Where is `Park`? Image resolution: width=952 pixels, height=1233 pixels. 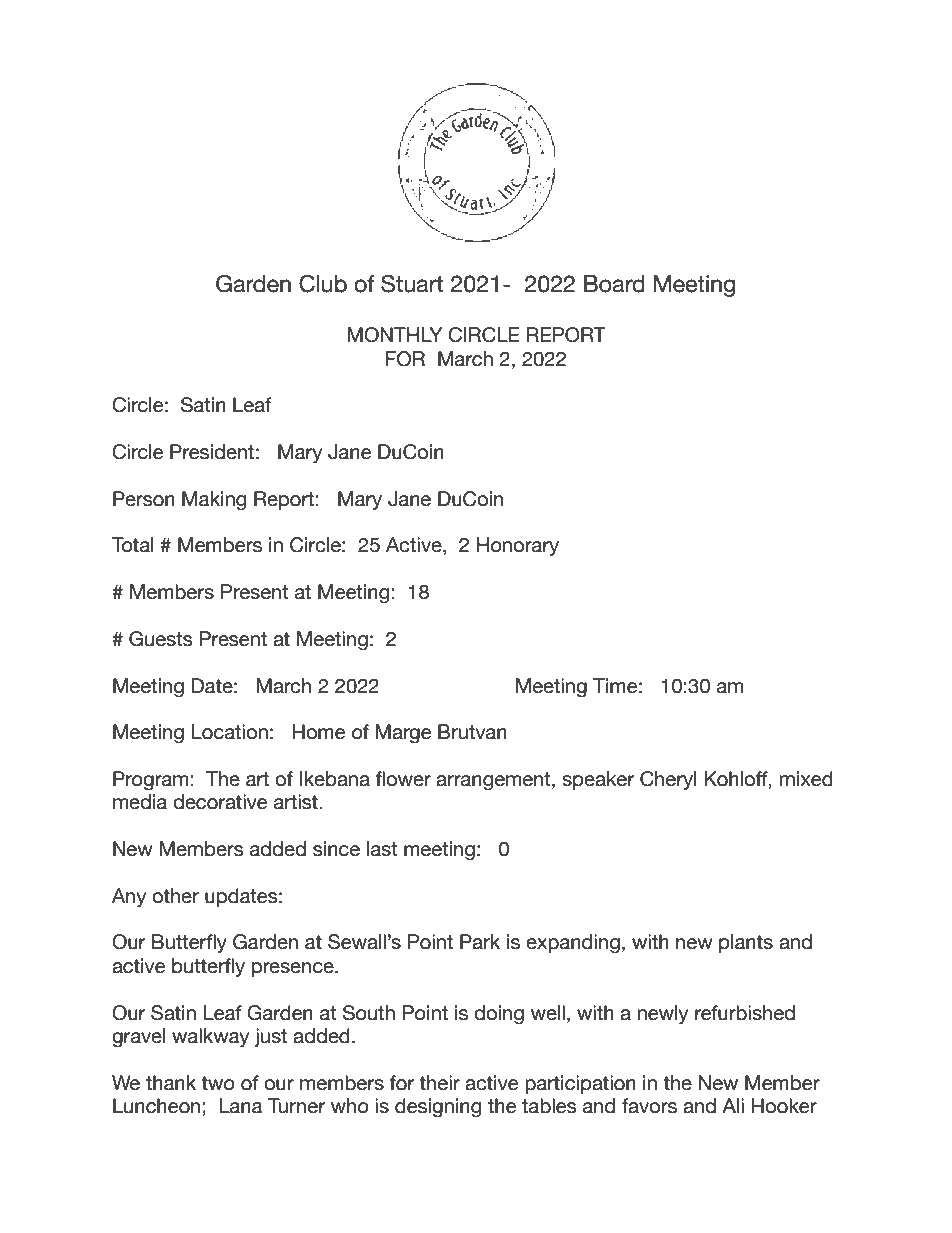
Park is located at coordinates (480, 942).
